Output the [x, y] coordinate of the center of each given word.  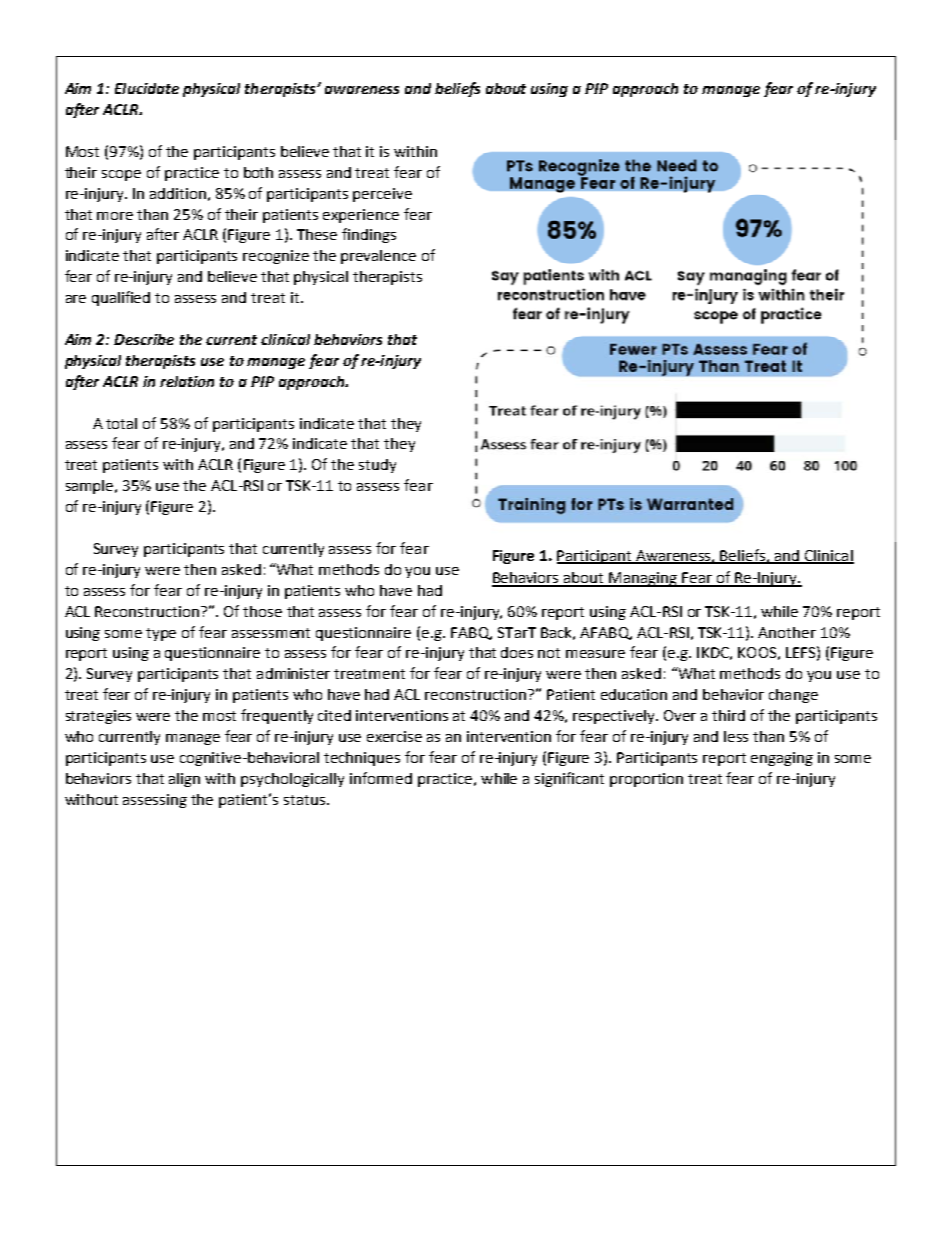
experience [361, 216]
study [377, 466]
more [115, 216]
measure [595, 654]
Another [787, 632]
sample [91, 487]
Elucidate [147, 88]
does [517, 652]
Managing [644, 579]
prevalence [378, 257]
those [262, 611]
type [161, 634]
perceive [382, 195]
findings [369, 235]
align [184, 780]
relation [187, 381]
